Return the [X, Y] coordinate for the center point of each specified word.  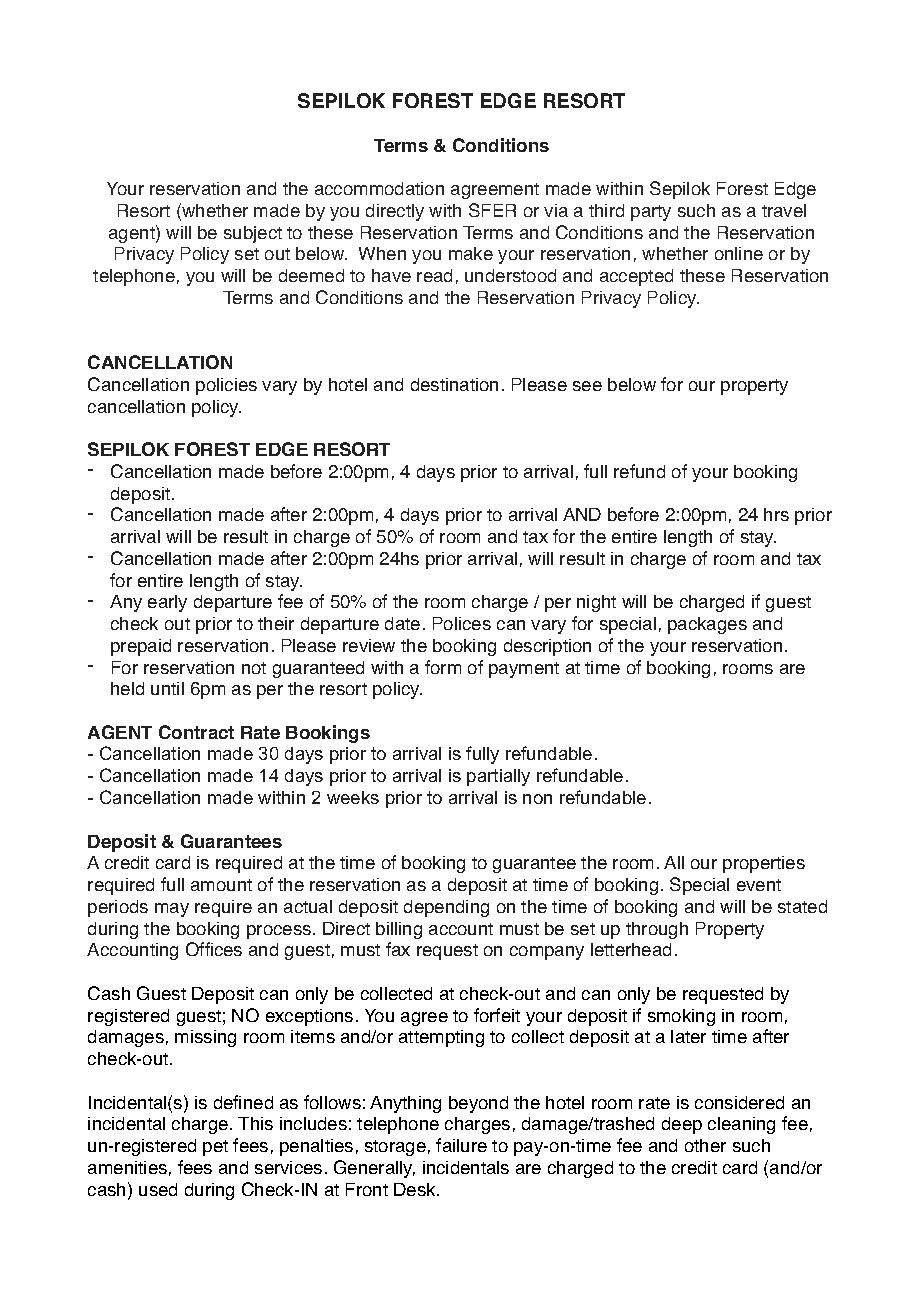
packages [707, 625]
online [739, 253]
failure [461, 1145]
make [471, 253]
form [443, 667]
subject [253, 234]
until [167, 688]
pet [215, 1148]
